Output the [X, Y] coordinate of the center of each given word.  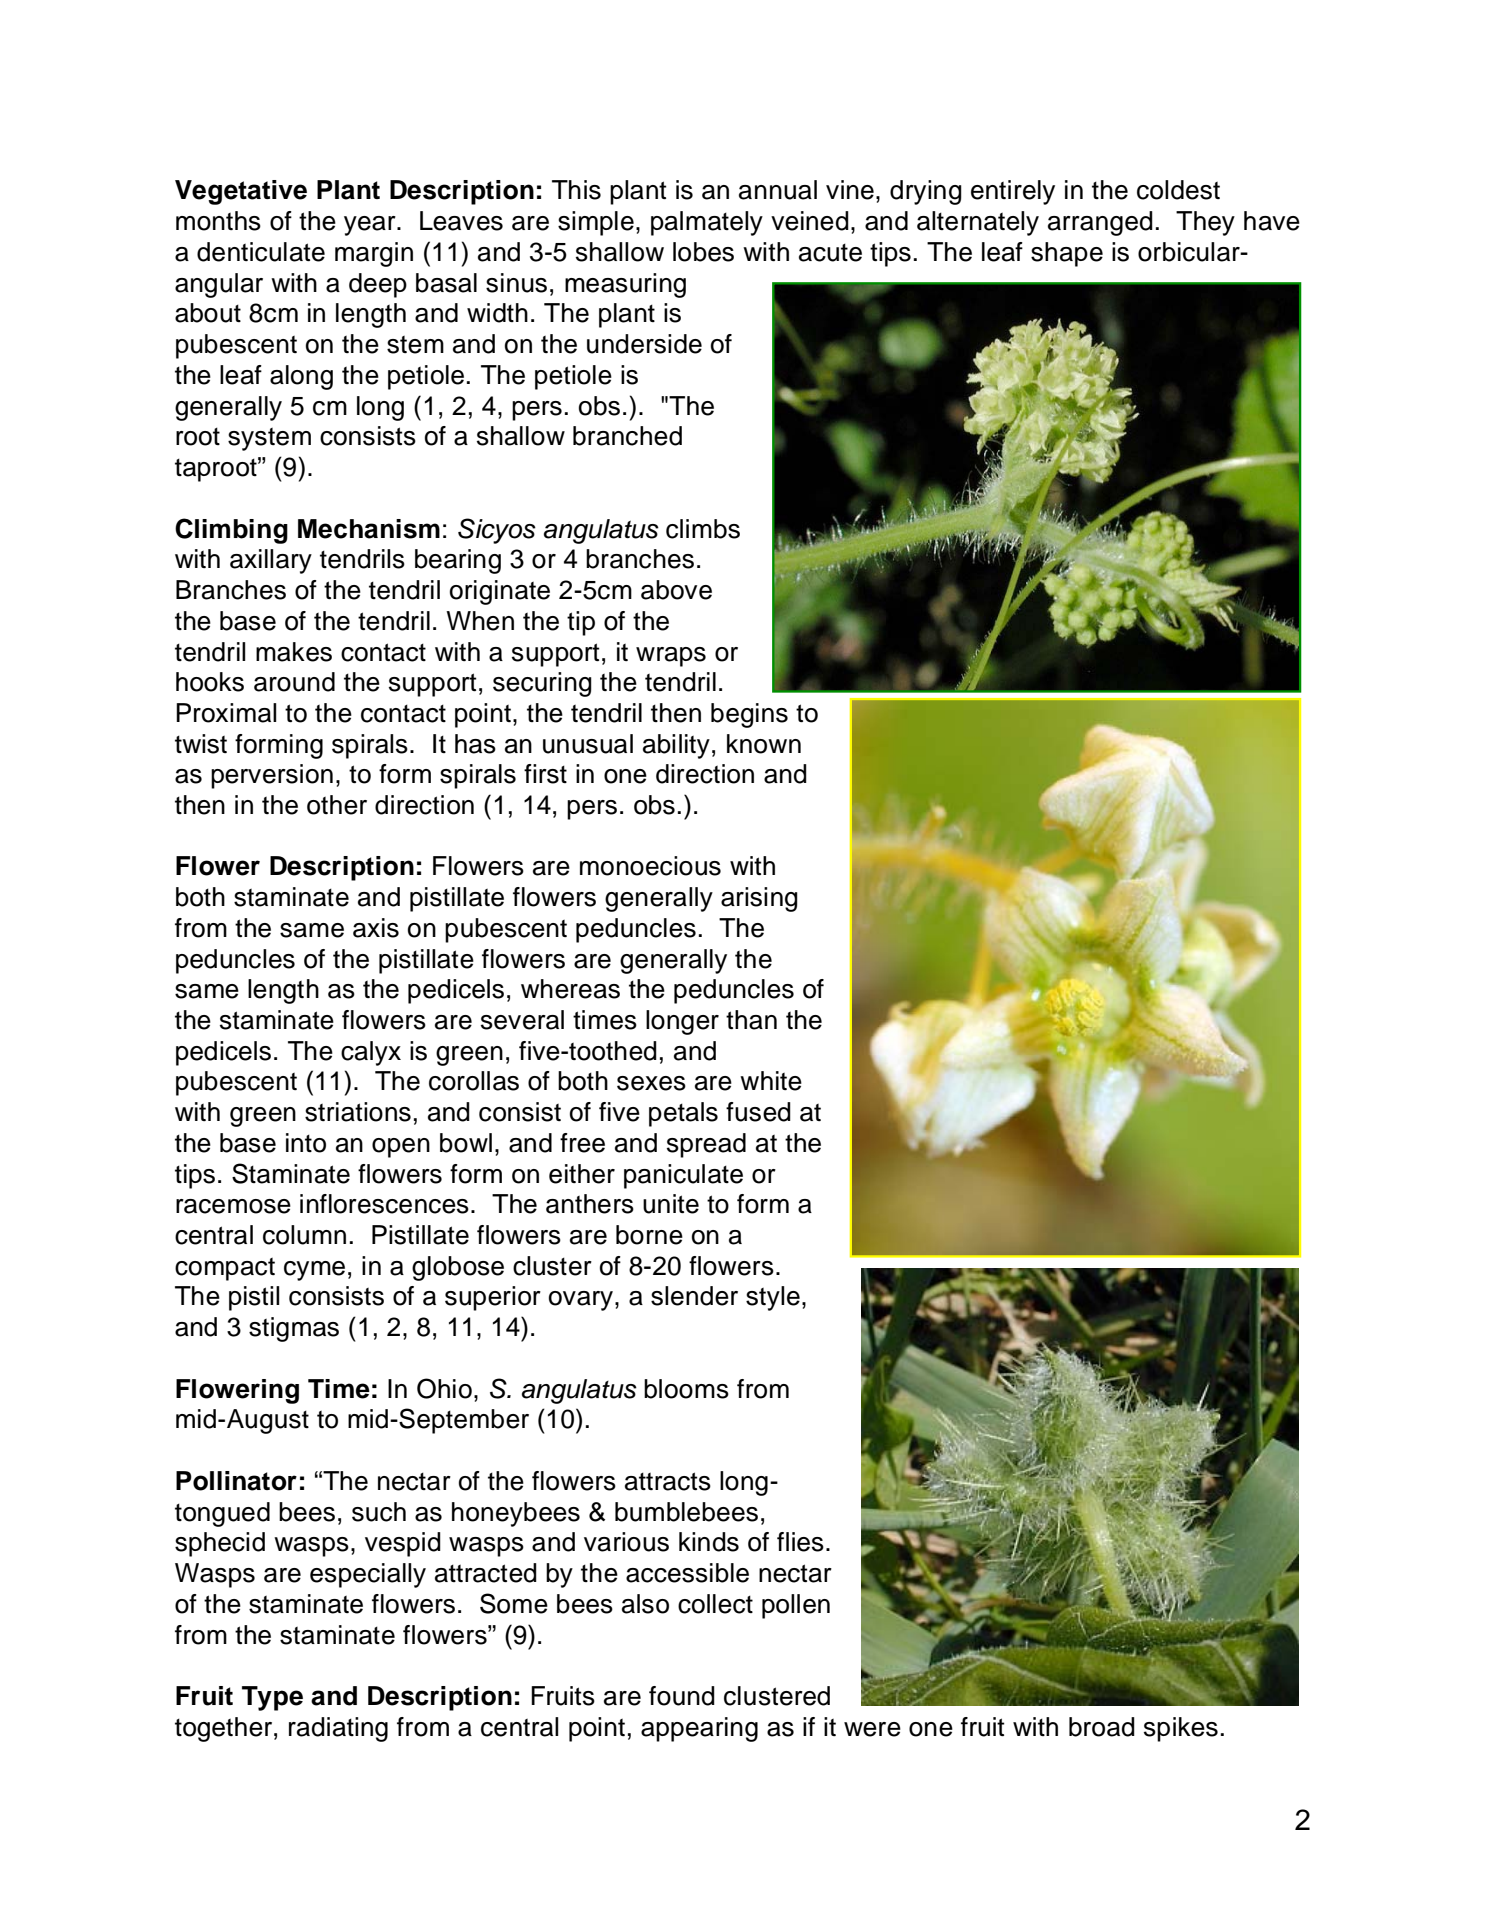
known [764, 744]
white [771, 1081]
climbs [703, 529]
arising [759, 899]
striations [358, 1112]
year [371, 226]
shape [1067, 254]
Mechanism [369, 529]
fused [758, 1112]
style [773, 1298]
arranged [1100, 223]
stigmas [294, 1329]
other [337, 805]
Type [272, 1698]
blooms [686, 1389]
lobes [703, 252]
